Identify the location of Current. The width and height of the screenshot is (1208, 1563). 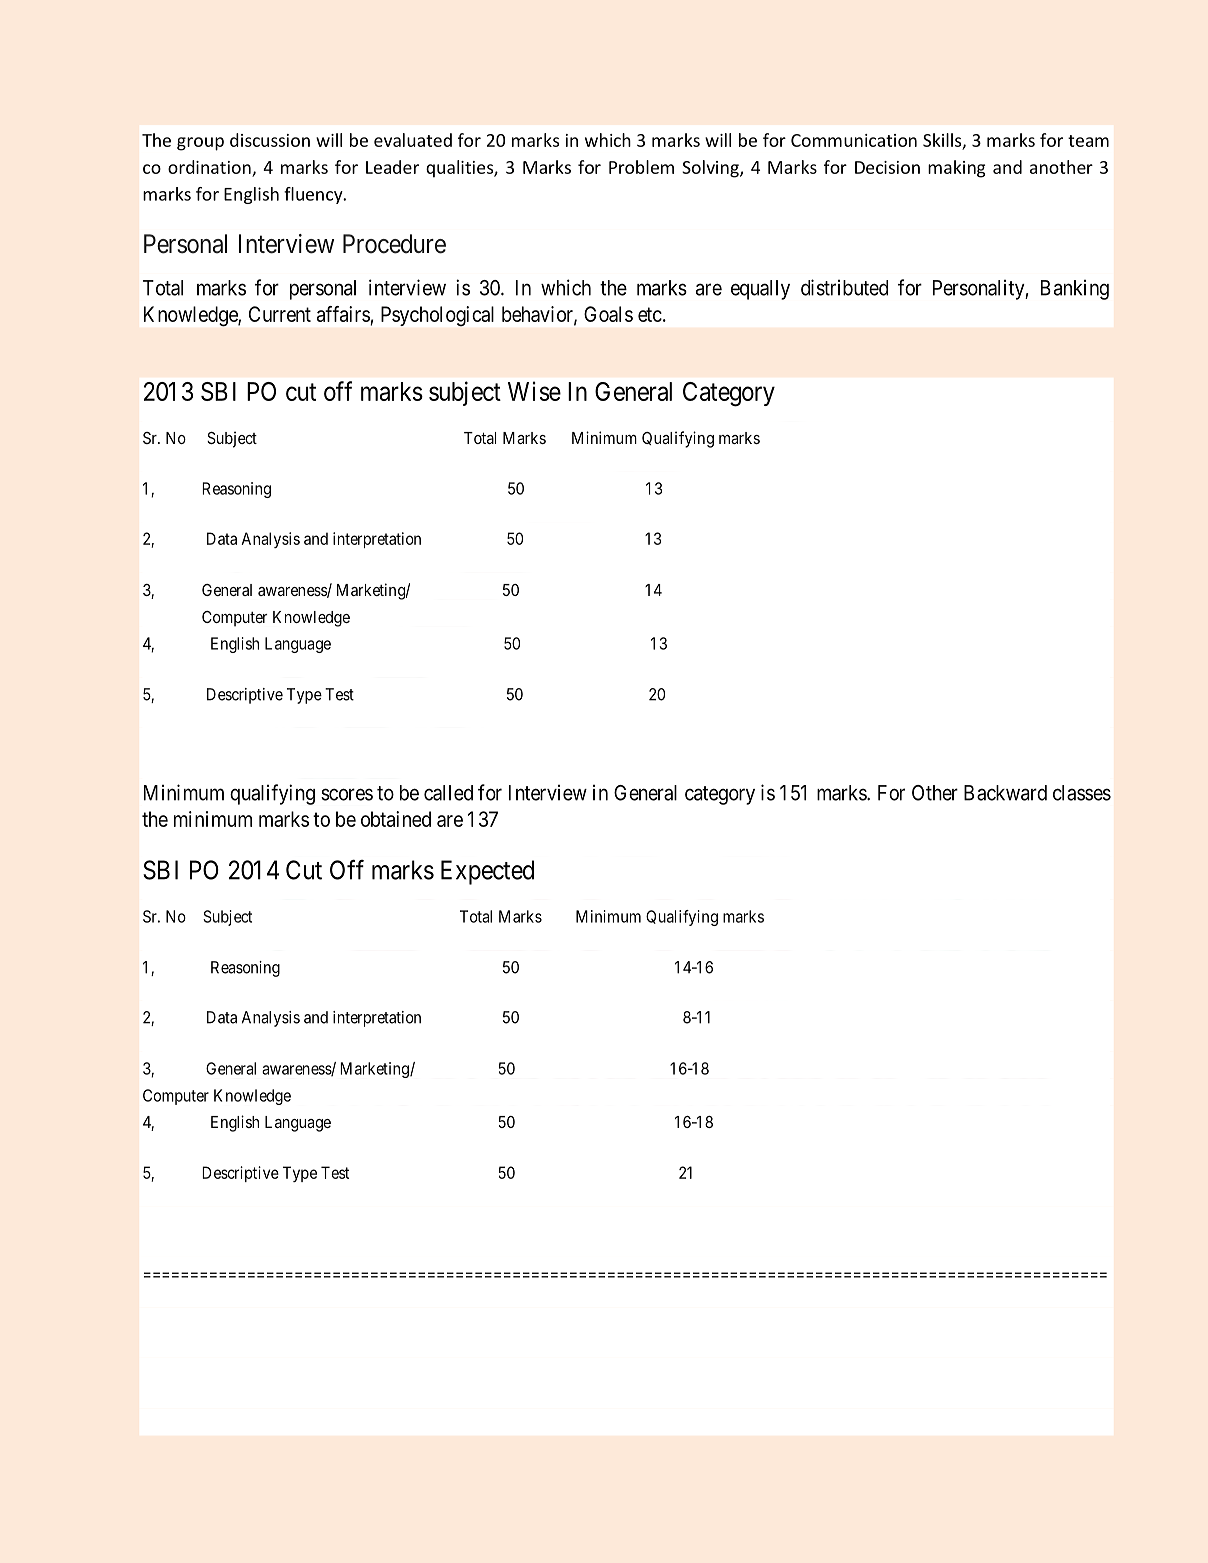
(280, 314).
